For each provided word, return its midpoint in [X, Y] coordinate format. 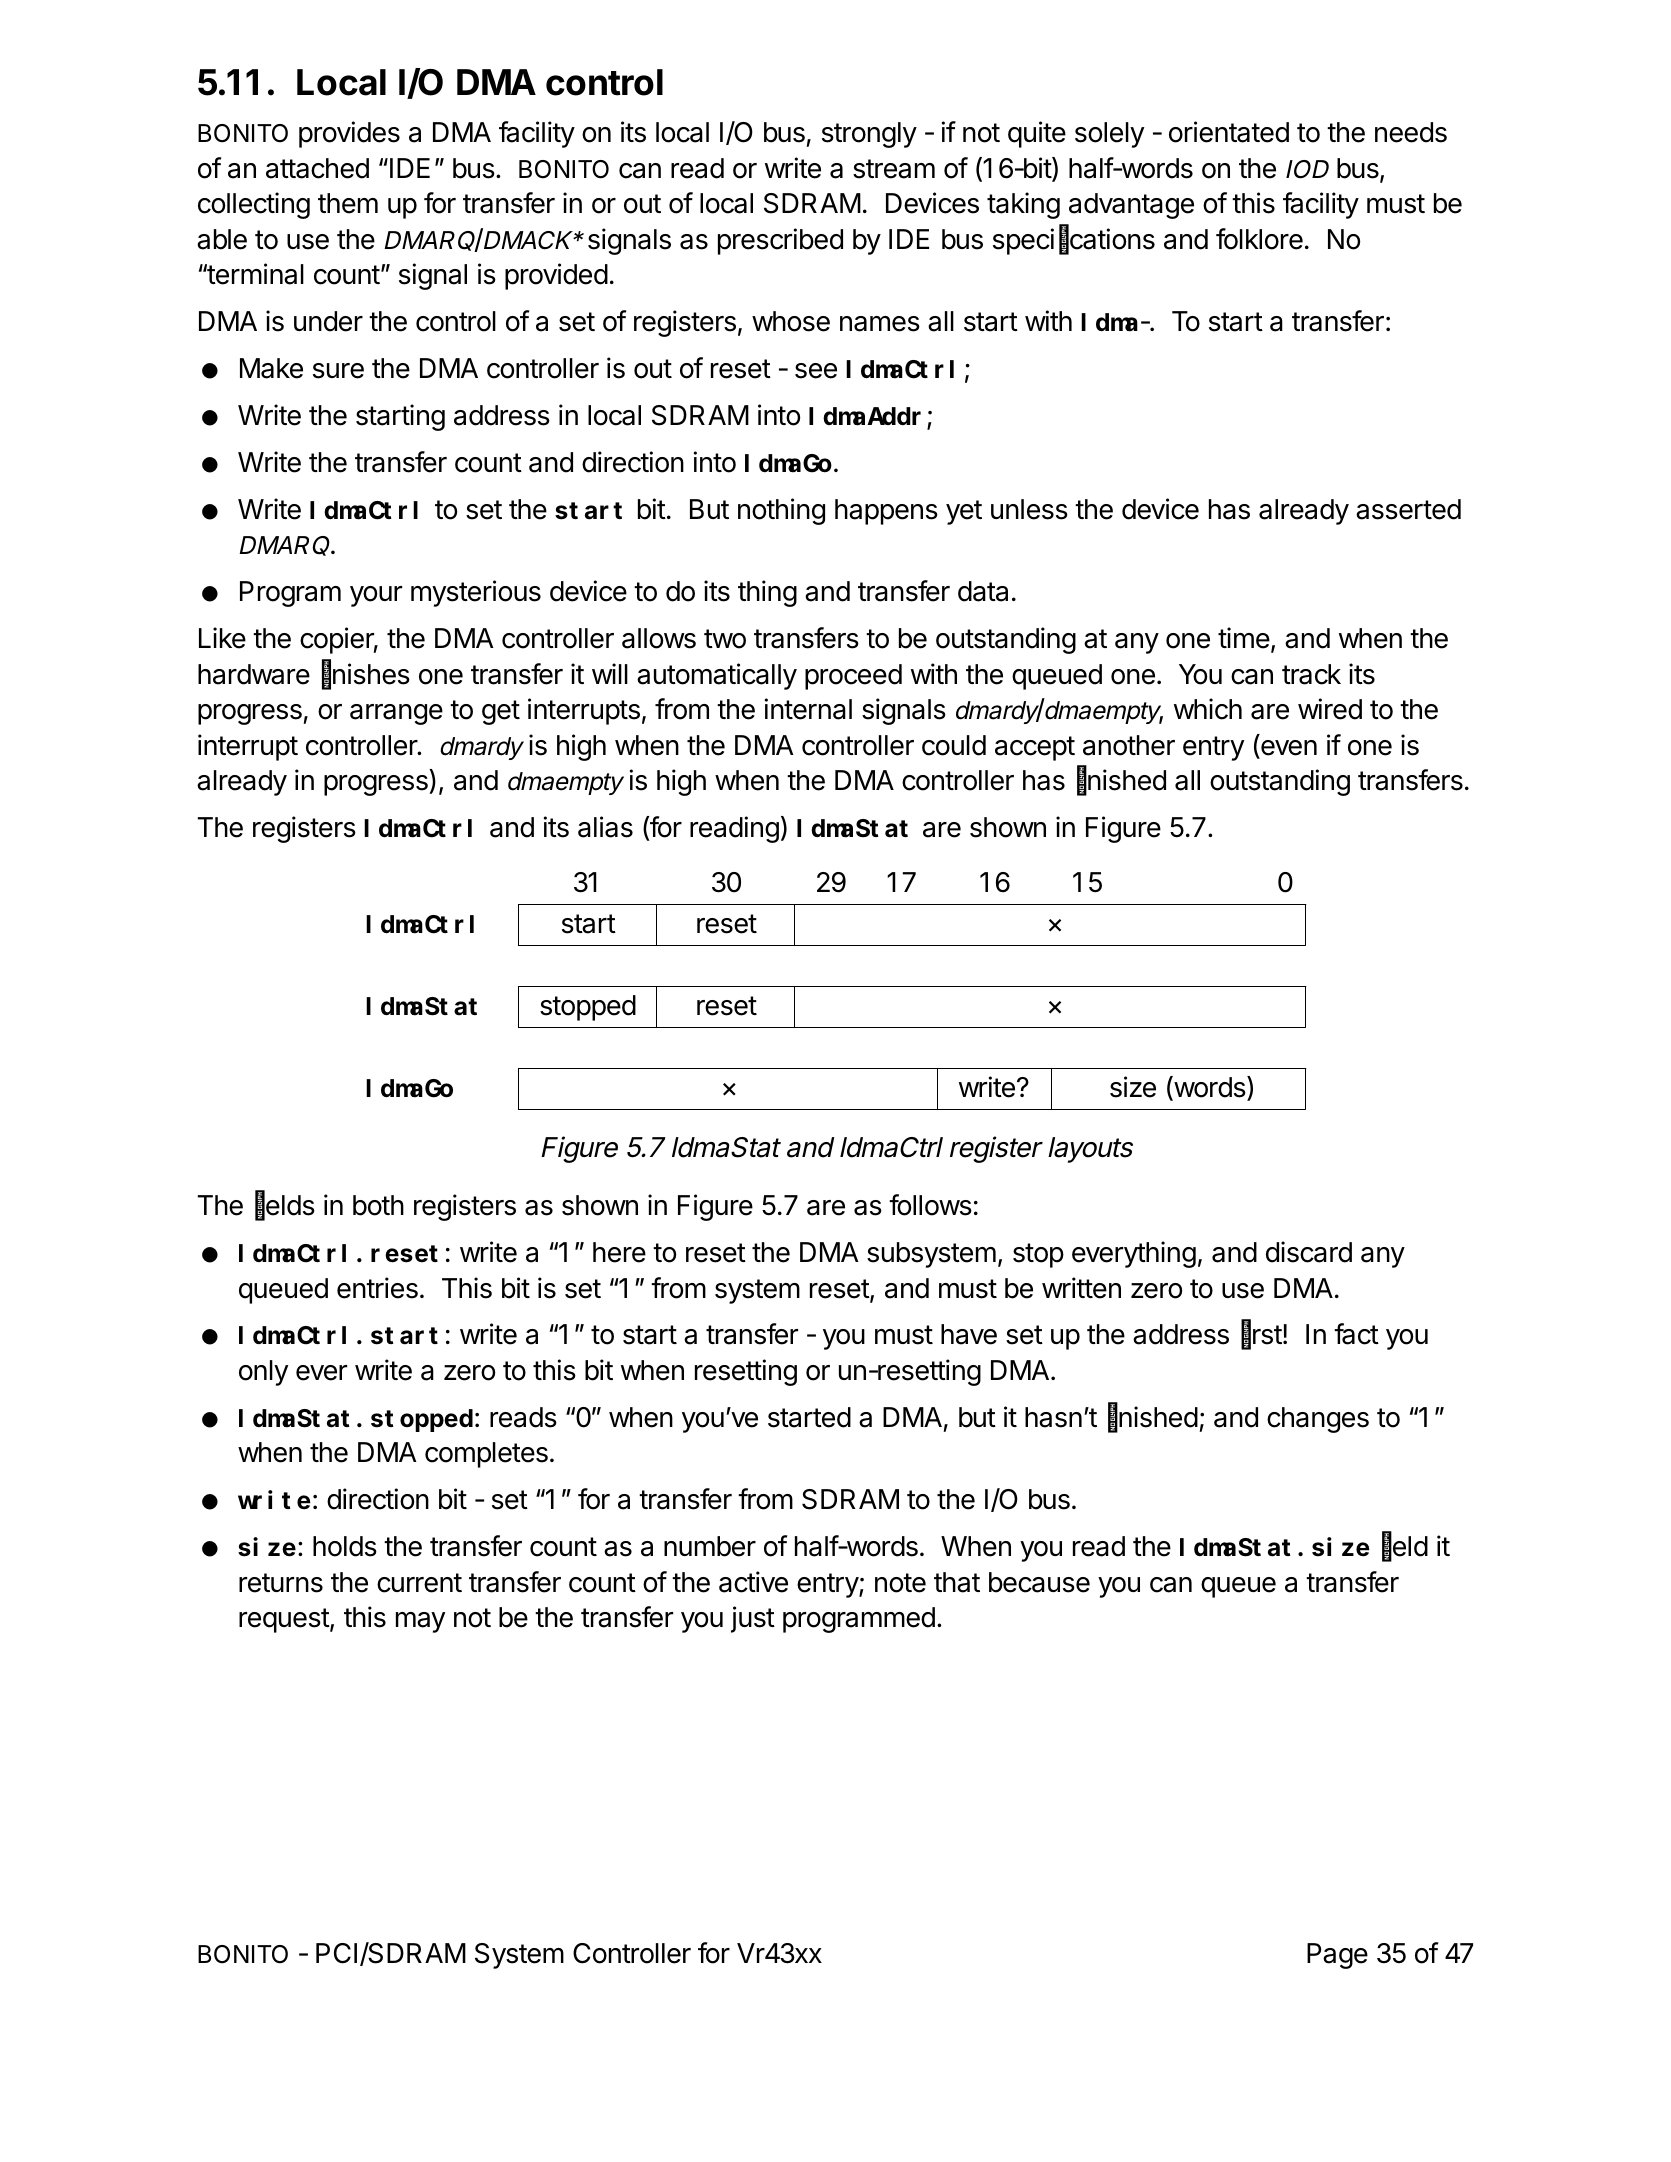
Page [1337, 1956]
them [348, 203]
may [420, 1622]
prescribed [780, 241]
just [753, 1619]
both [378, 1205]
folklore [1259, 239]
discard [1309, 1252]
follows [930, 1205]
